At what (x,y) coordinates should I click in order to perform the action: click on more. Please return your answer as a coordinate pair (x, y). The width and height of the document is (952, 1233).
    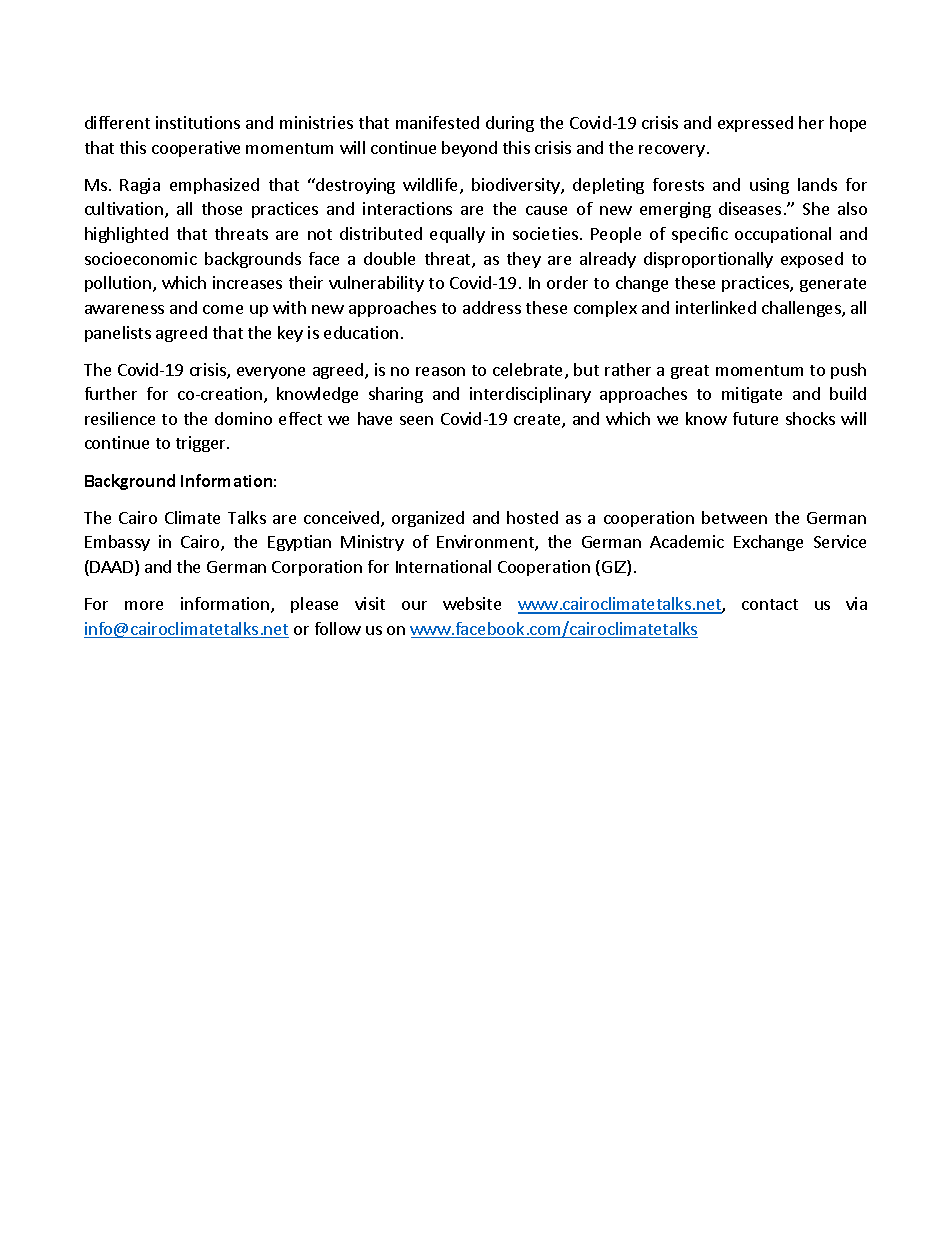
    Looking at the image, I should click on (144, 605).
